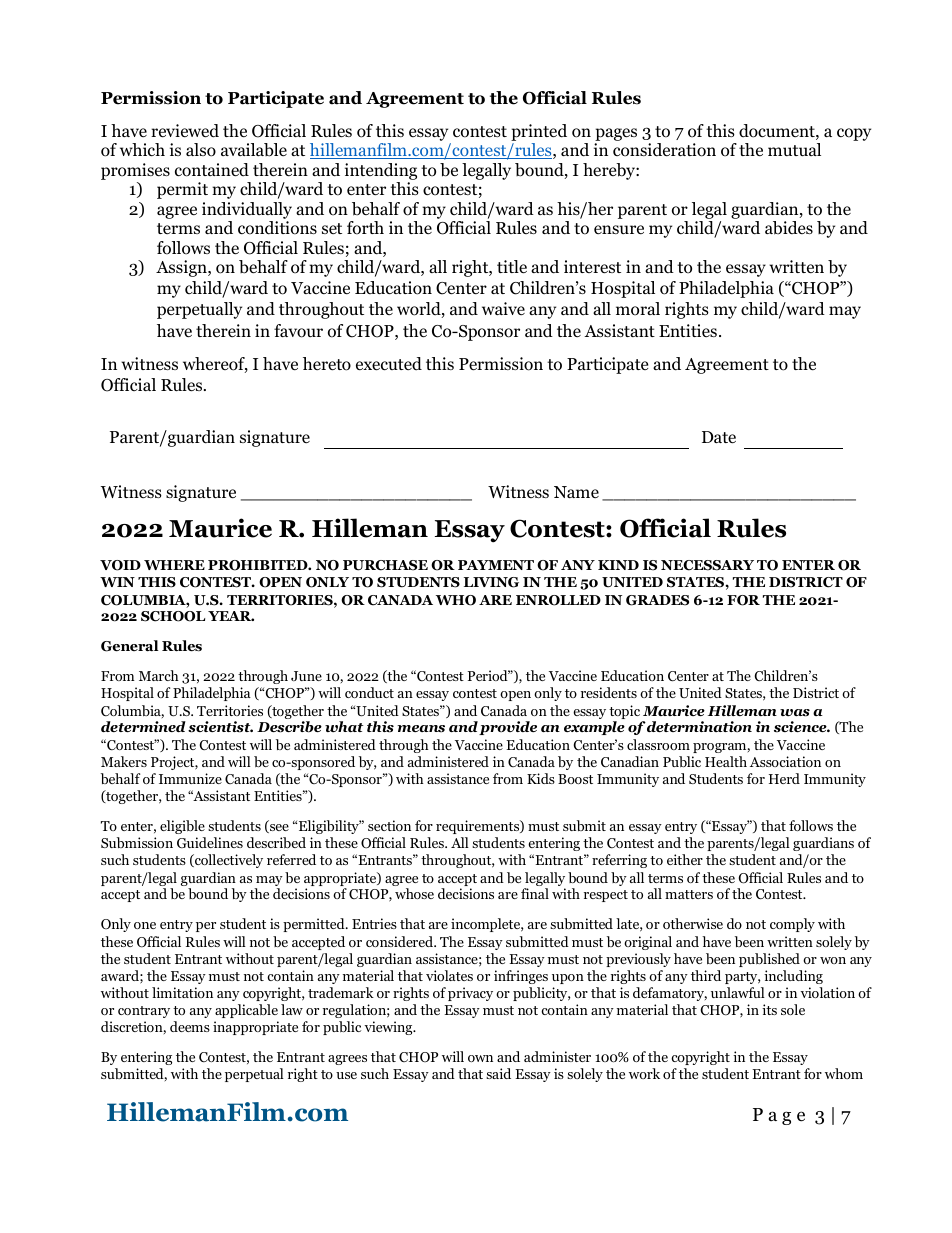  I want to click on NECESSARY, so click(707, 565).
